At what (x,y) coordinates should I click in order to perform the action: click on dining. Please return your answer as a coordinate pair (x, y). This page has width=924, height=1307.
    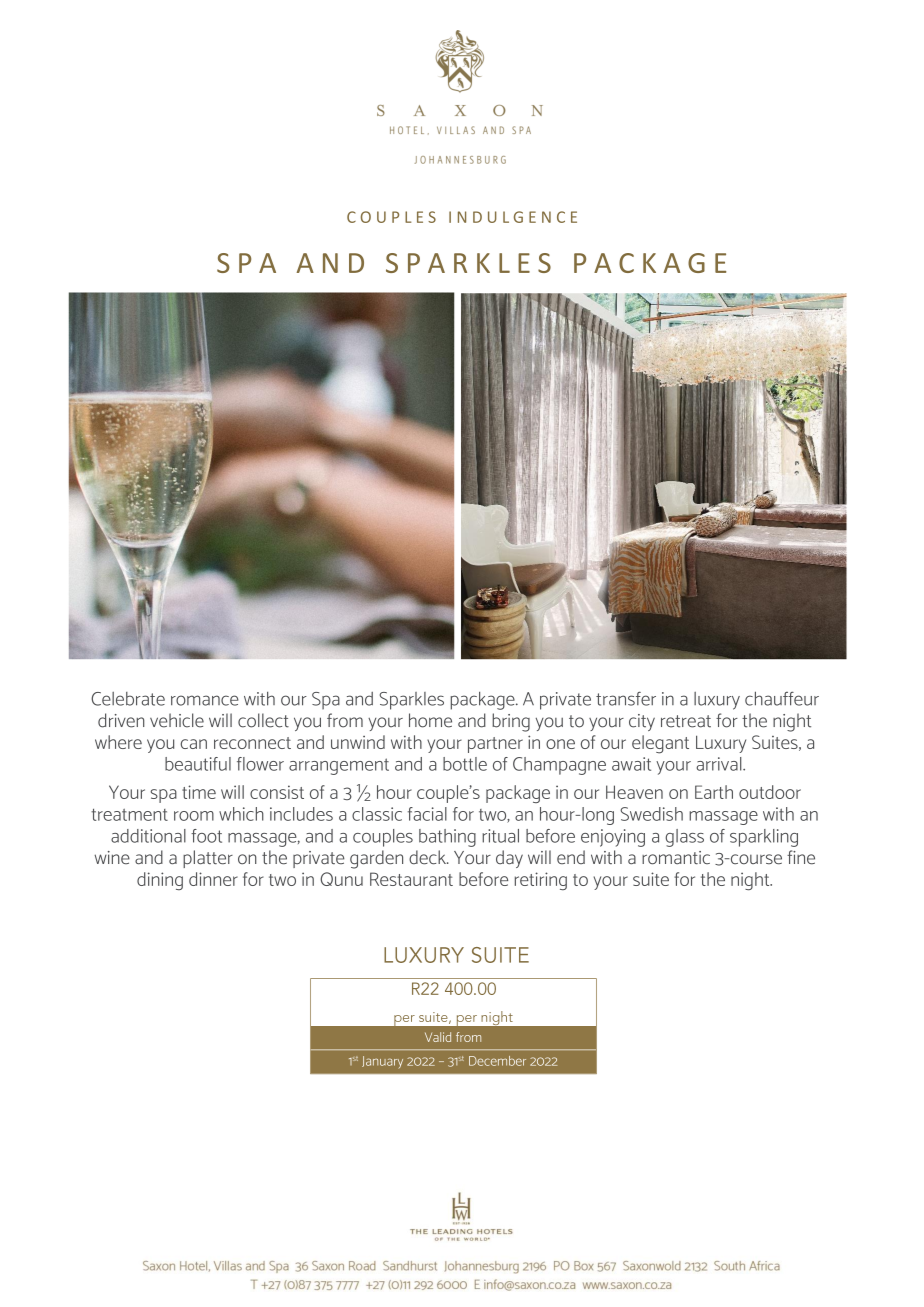
    Looking at the image, I should click on (160, 881).
